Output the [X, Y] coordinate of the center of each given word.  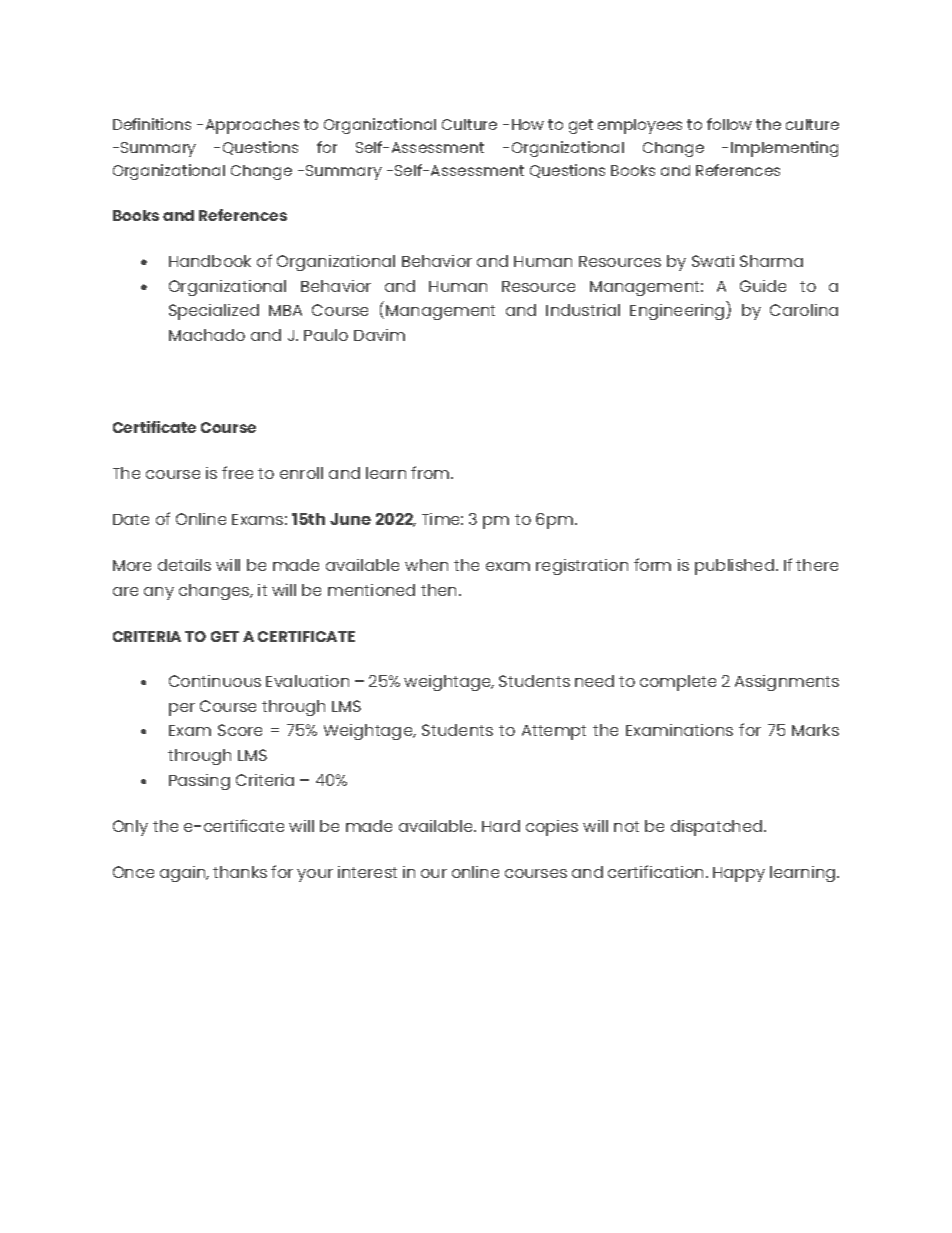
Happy [739, 874]
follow [729, 124]
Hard [501, 826]
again [184, 874]
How [528, 124]
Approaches [252, 126]
